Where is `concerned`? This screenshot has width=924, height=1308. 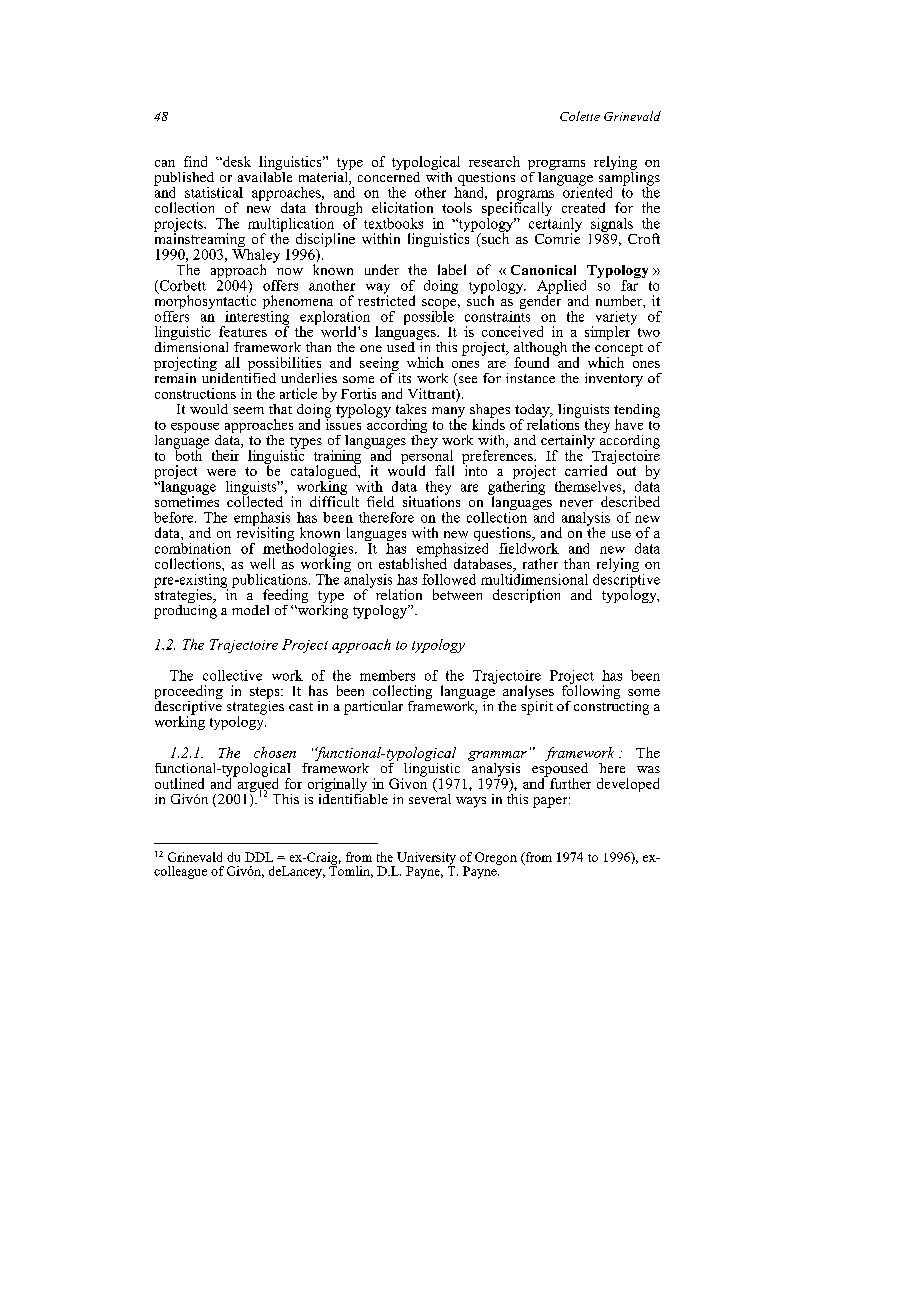
concerned is located at coordinates (389, 175).
